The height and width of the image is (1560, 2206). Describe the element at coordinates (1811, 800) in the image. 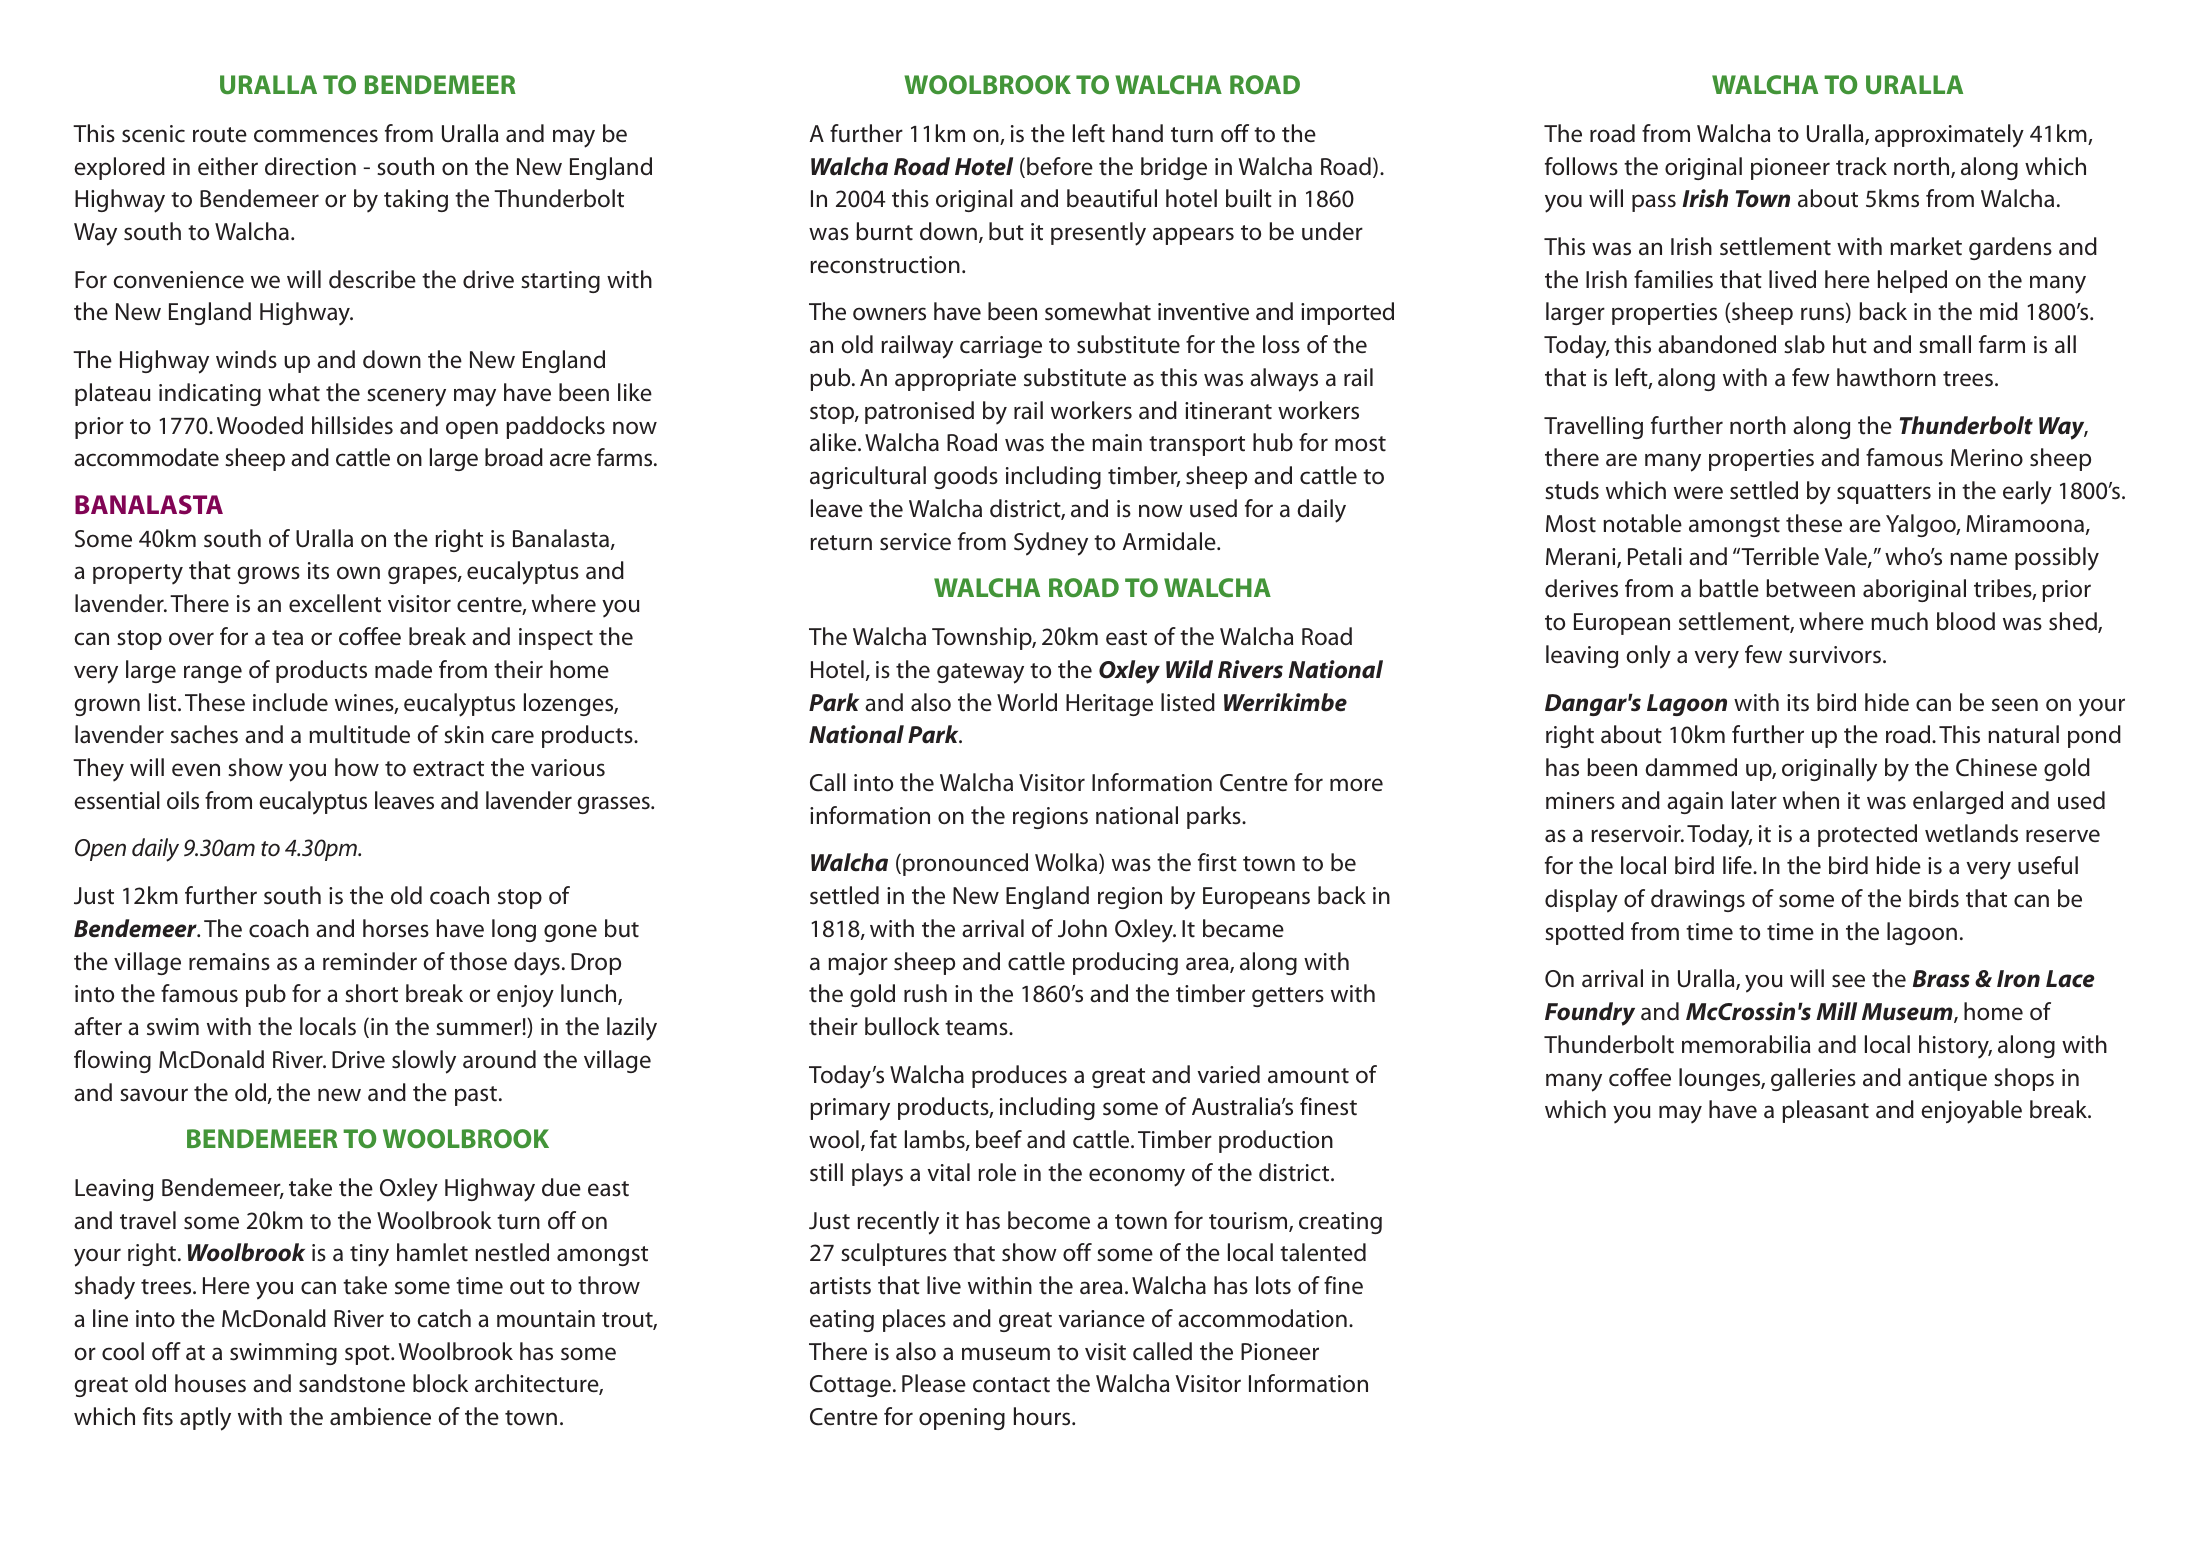

I see `when` at that location.
